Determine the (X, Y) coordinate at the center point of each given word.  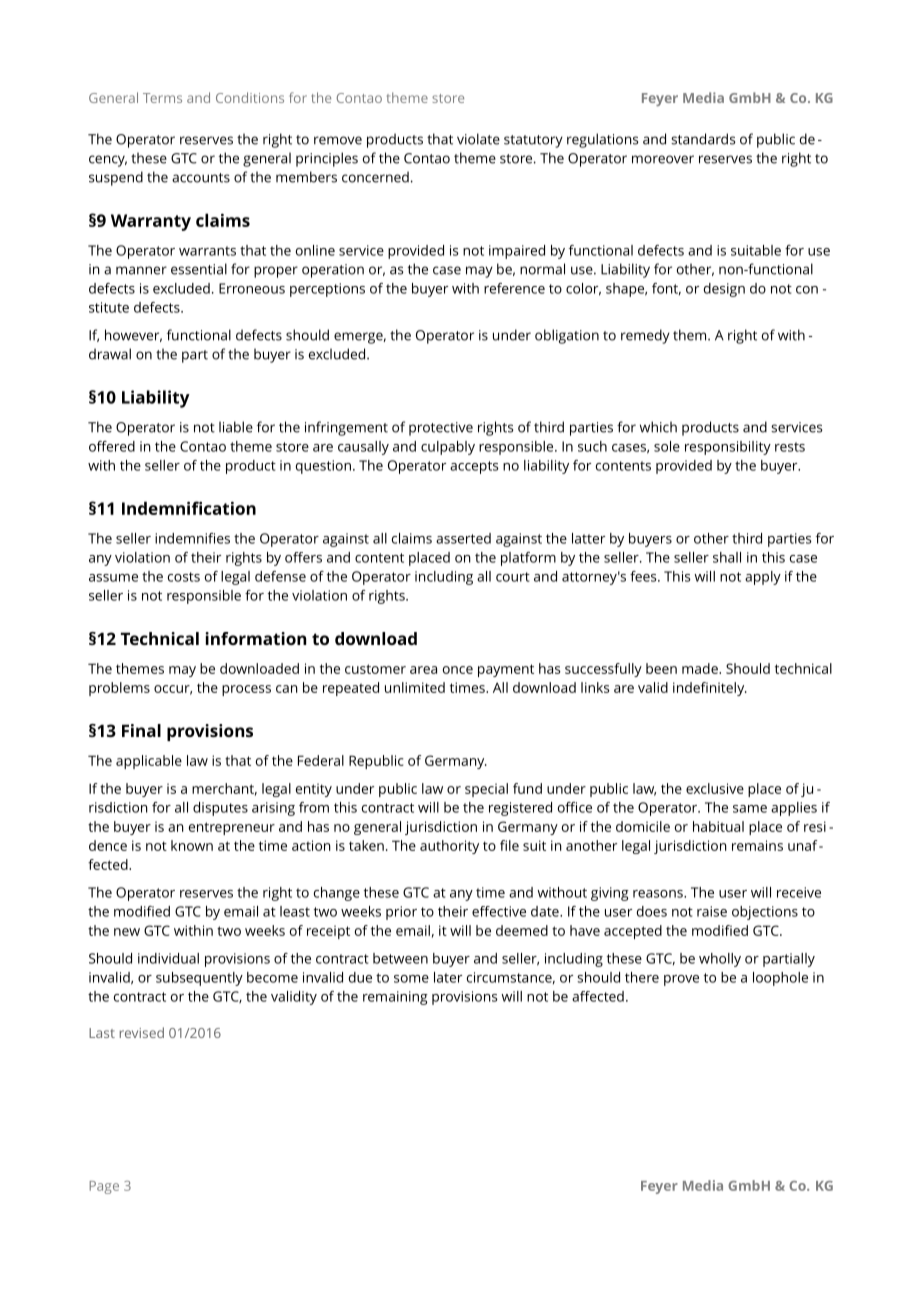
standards (703, 139)
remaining (395, 998)
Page (104, 1187)
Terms (162, 98)
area (423, 670)
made (701, 668)
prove (681, 980)
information (255, 638)
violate (478, 139)
